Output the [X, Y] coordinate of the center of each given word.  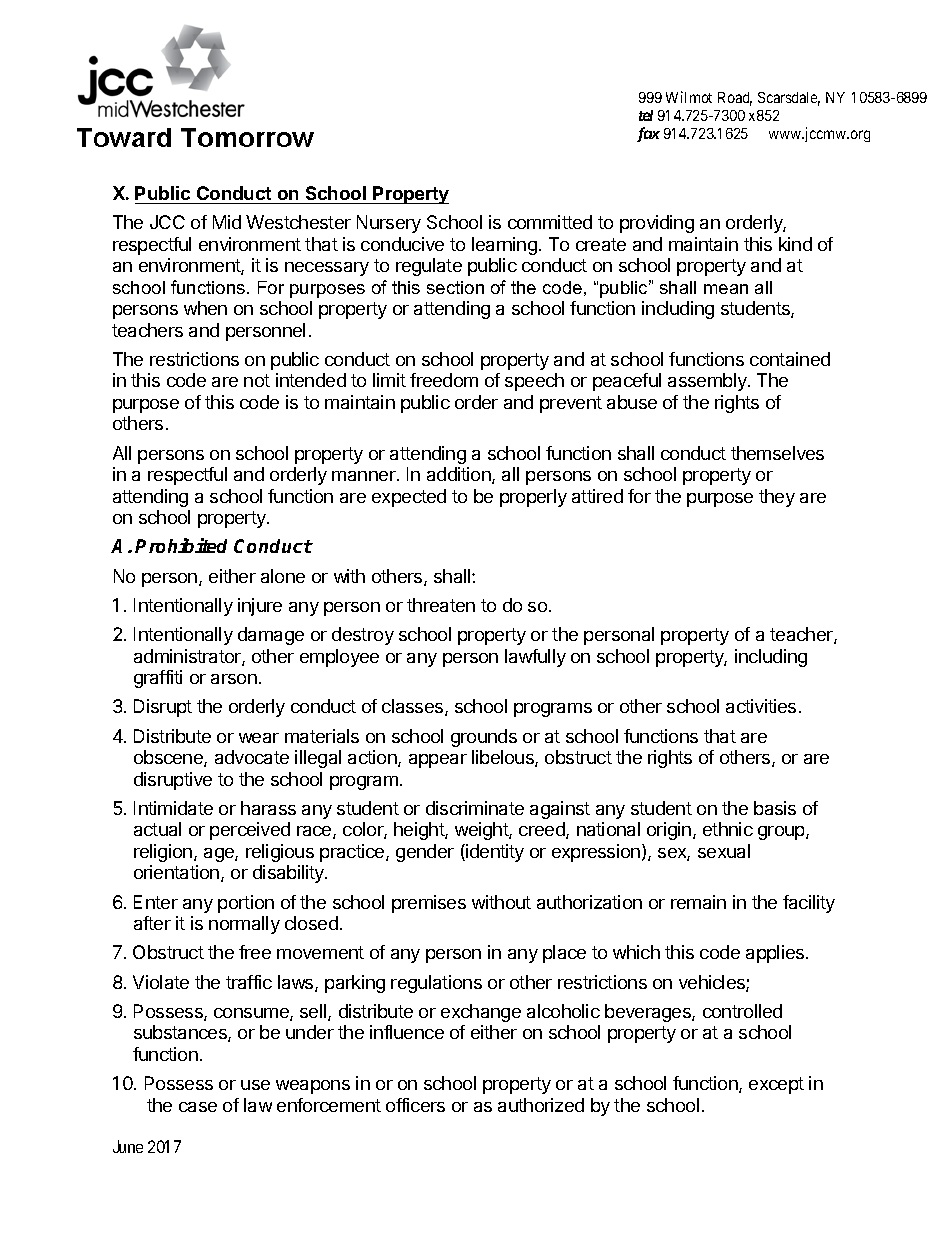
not [257, 380]
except [776, 1085]
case [198, 1107]
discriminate [475, 808]
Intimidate [173, 808]
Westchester [298, 222]
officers [415, 1105]
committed [550, 222]
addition [460, 475]
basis [775, 808]
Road [735, 99]
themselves [777, 453]
